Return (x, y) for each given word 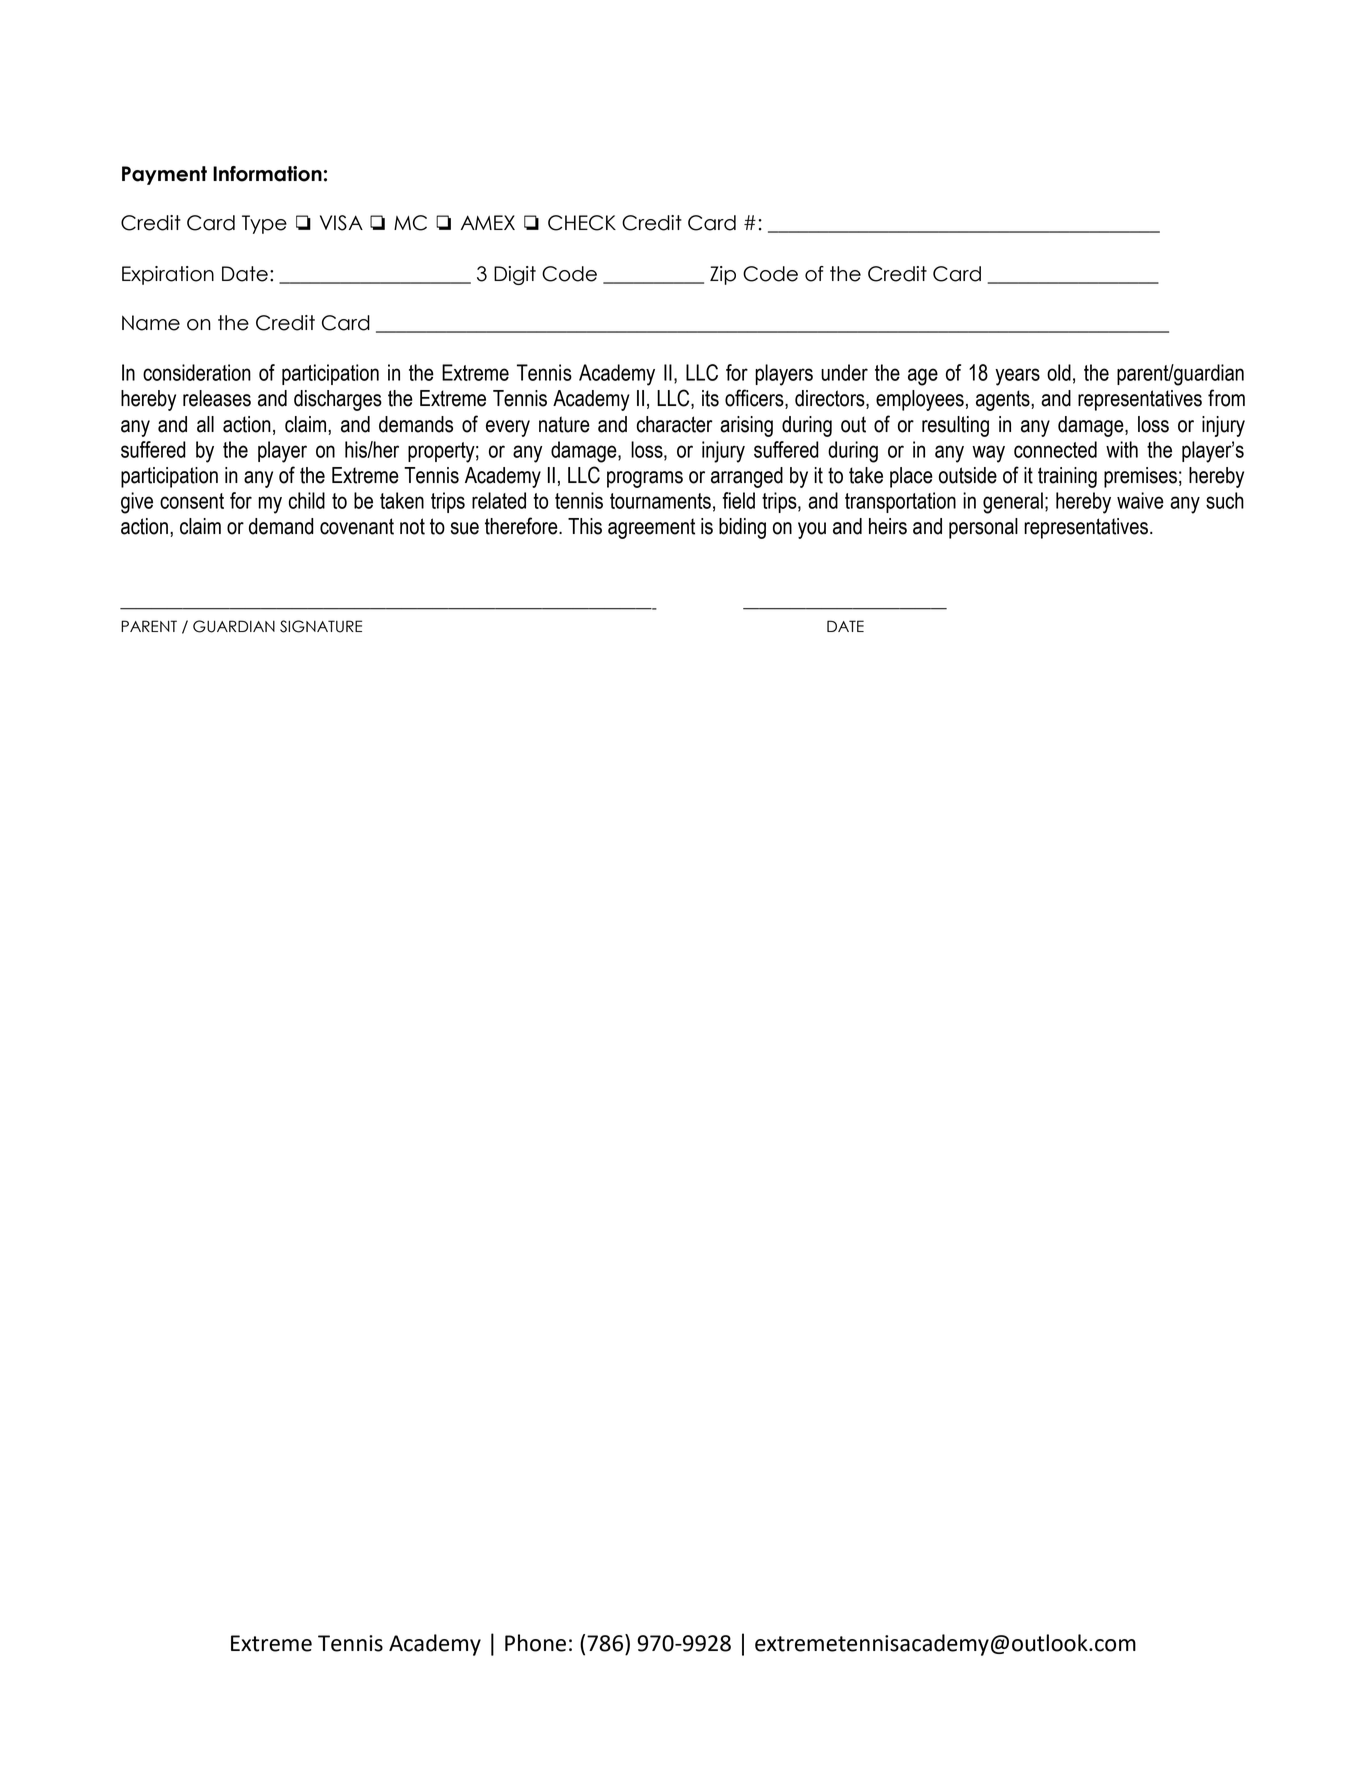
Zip (723, 275)
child (307, 500)
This (585, 526)
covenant (357, 526)
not (412, 526)
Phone (535, 1643)
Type (264, 224)
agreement (651, 528)
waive (1140, 500)
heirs (888, 526)
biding (742, 528)
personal (983, 528)
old (1059, 372)
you (812, 530)
